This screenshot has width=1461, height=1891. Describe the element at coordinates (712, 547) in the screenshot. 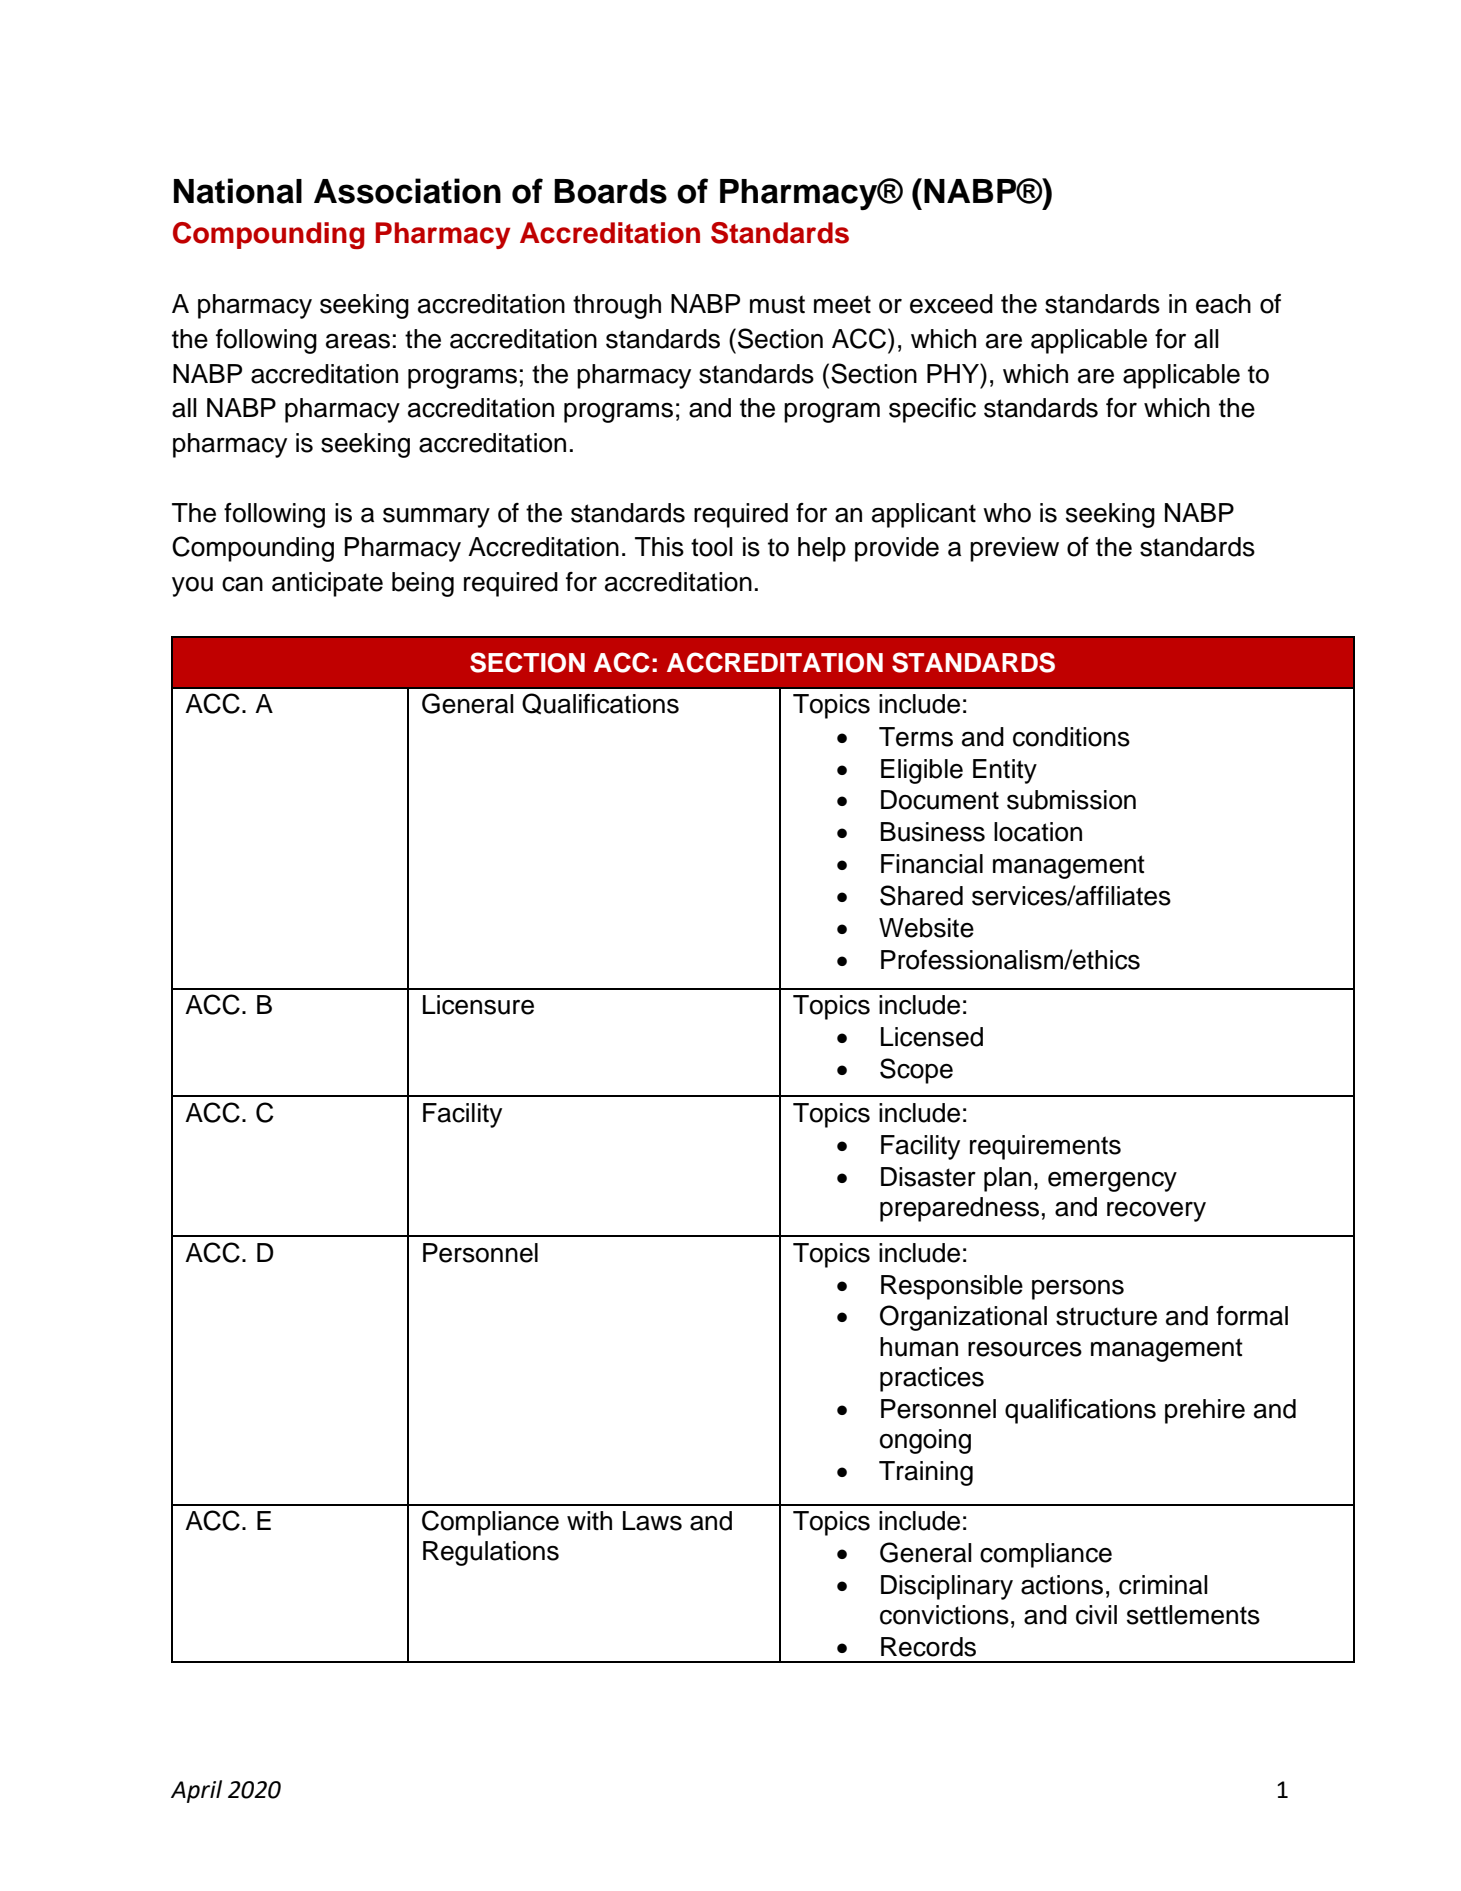

I see `tool` at that location.
